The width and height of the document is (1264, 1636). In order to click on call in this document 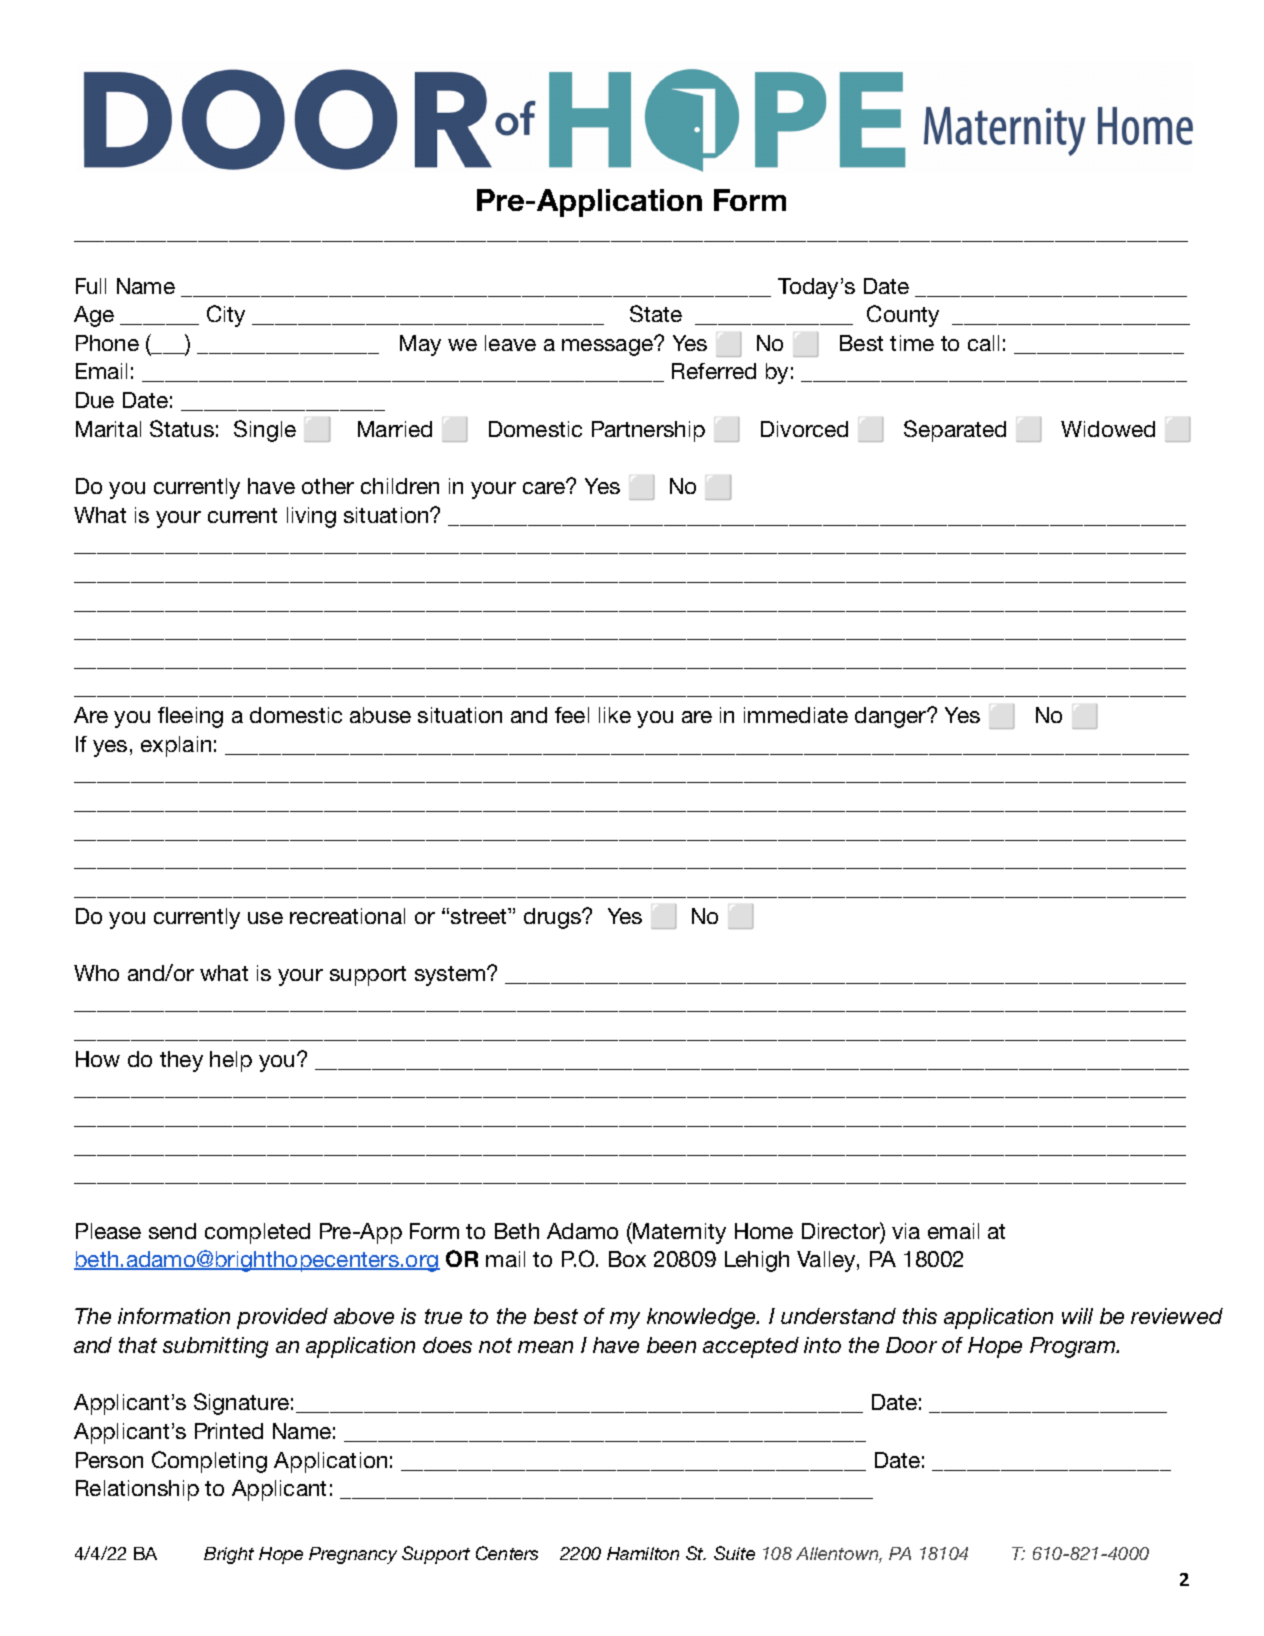, I will do `click(983, 343)`.
